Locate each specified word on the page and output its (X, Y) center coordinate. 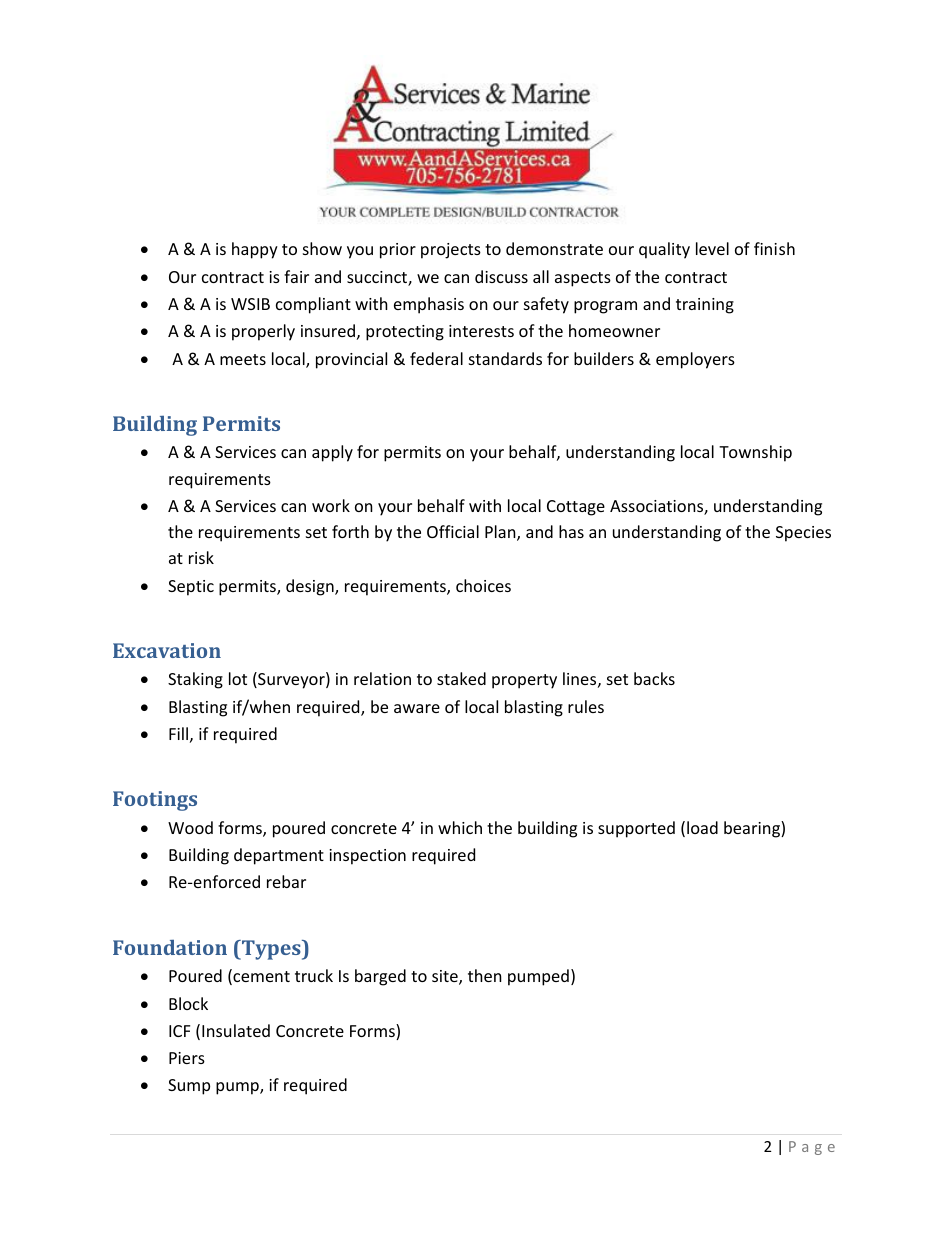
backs (654, 678)
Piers (187, 1058)
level (712, 248)
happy (255, 250)
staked (461, 678)
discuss (501, 276)
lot (238, 678)
